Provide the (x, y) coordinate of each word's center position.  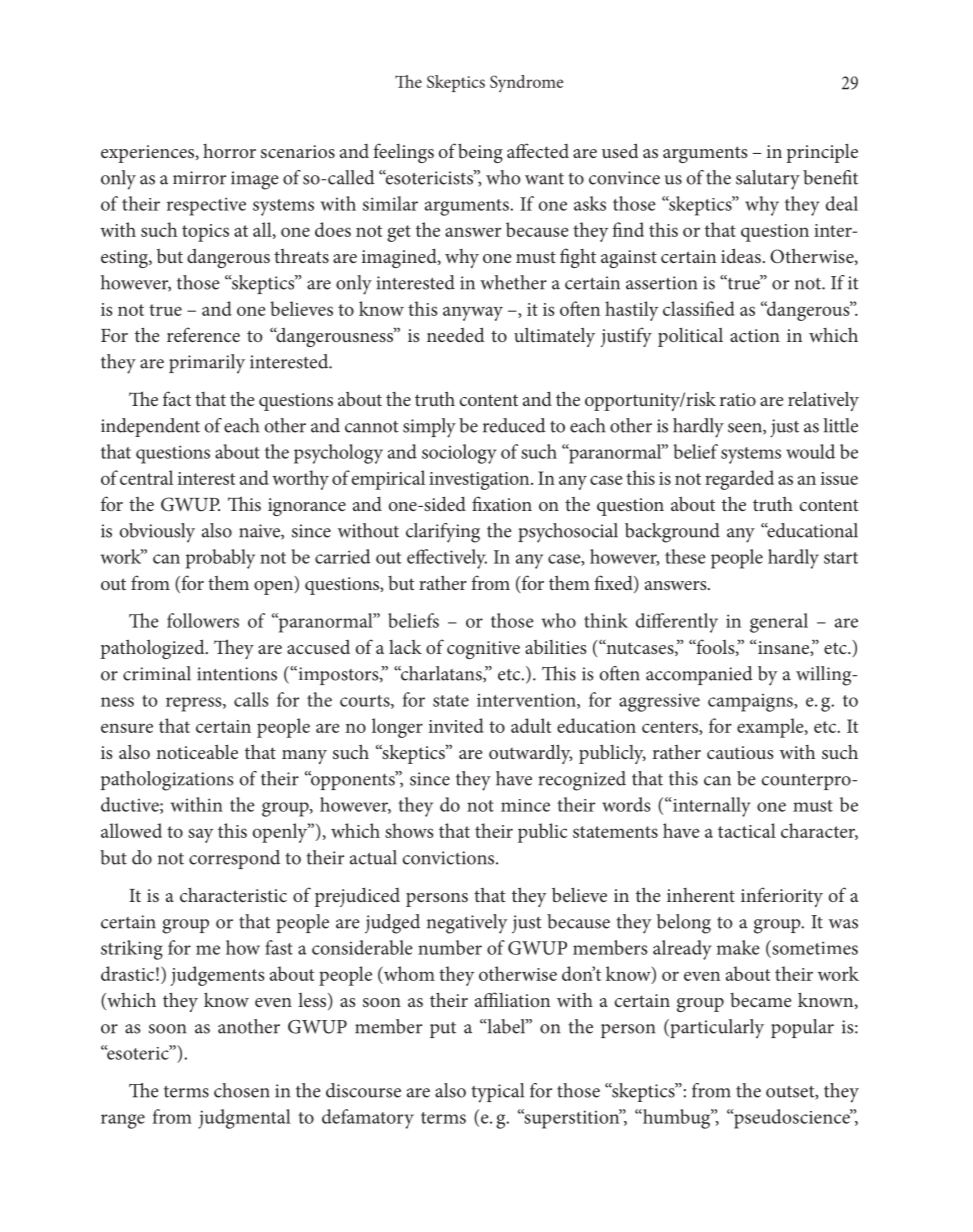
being (480, 153)
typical (498, 1093)
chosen (242, 1090)
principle (822, 153)
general (779, 623)
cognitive (483, 650)
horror (229, 151)
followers (203, 620)
